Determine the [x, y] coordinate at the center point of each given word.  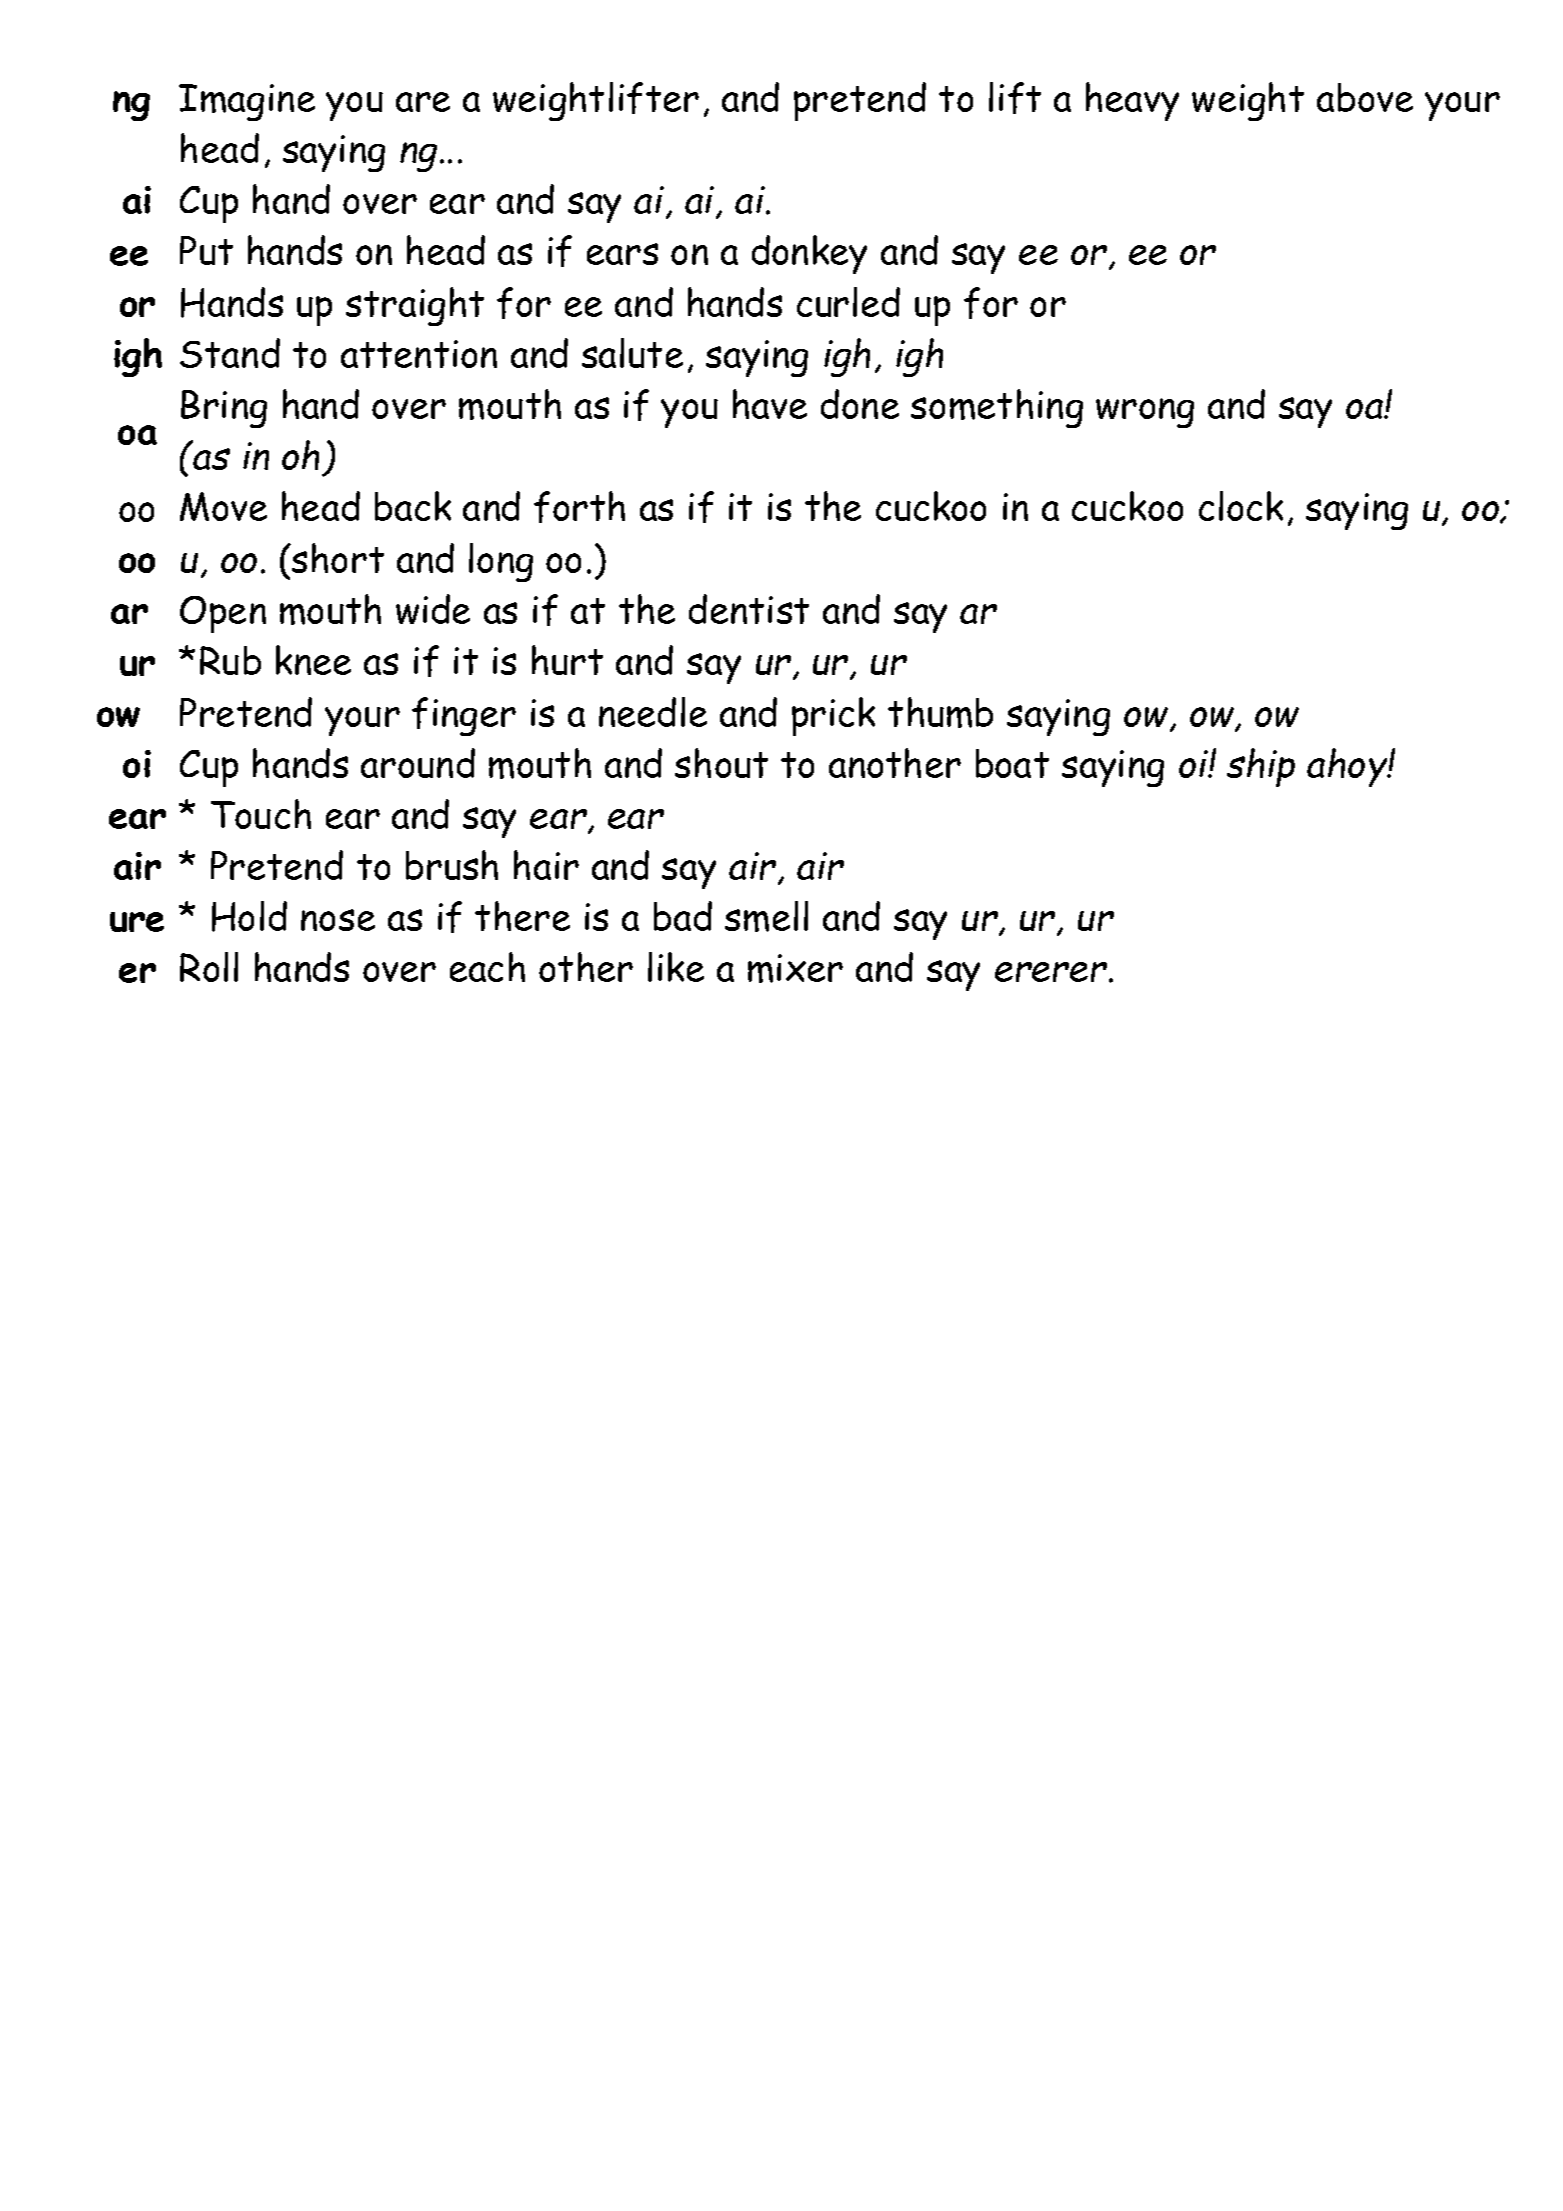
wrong [1145, 413]
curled [848, 302]
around [418, 763]
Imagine [247, 102]
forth [579, 507]
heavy [1132, 101]
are [423, 102]
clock [1241, 506]
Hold [249, 916]
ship [1261, 767]
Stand [230, 353]
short [337, 558]
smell [766, 916]
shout [721, 763]
